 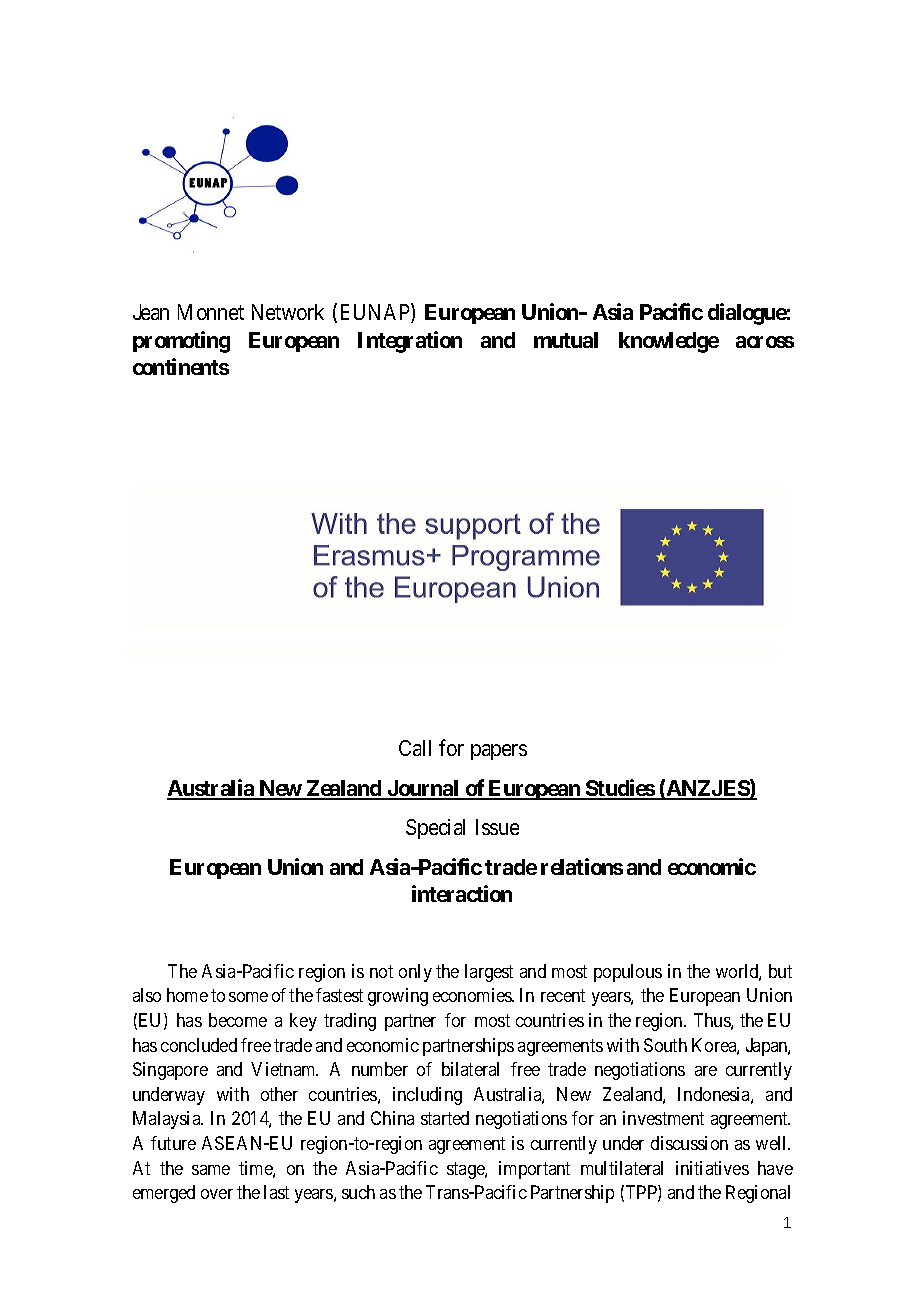 What do you see at coordinates (497, 827) in the screenshot?
I see `Issue` at bounding box center [497, 827].
